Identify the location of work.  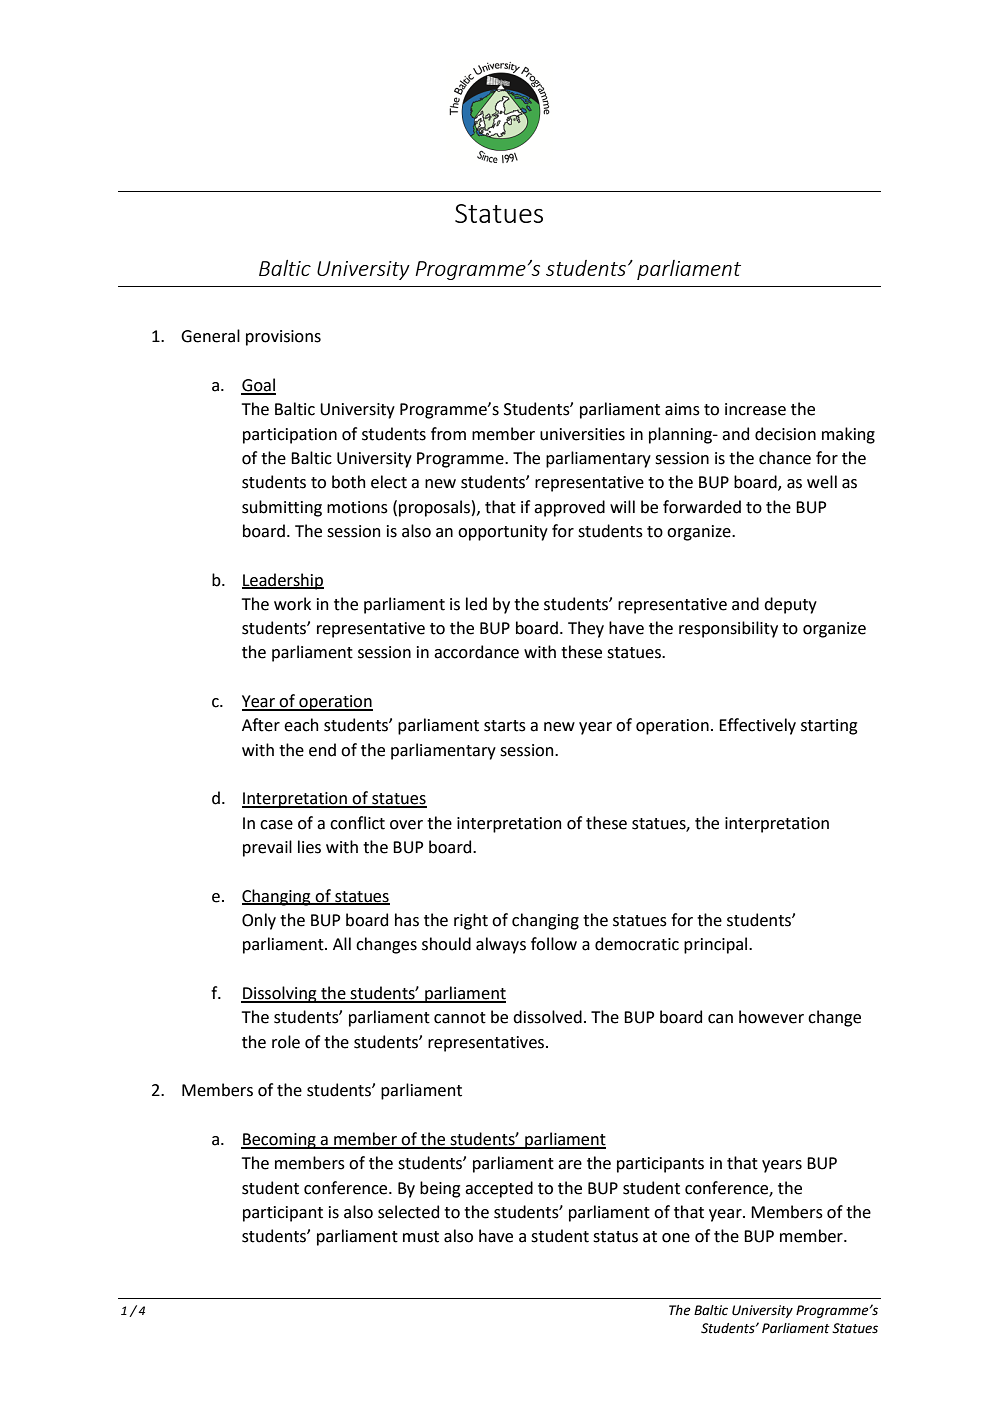
(292, 604).
